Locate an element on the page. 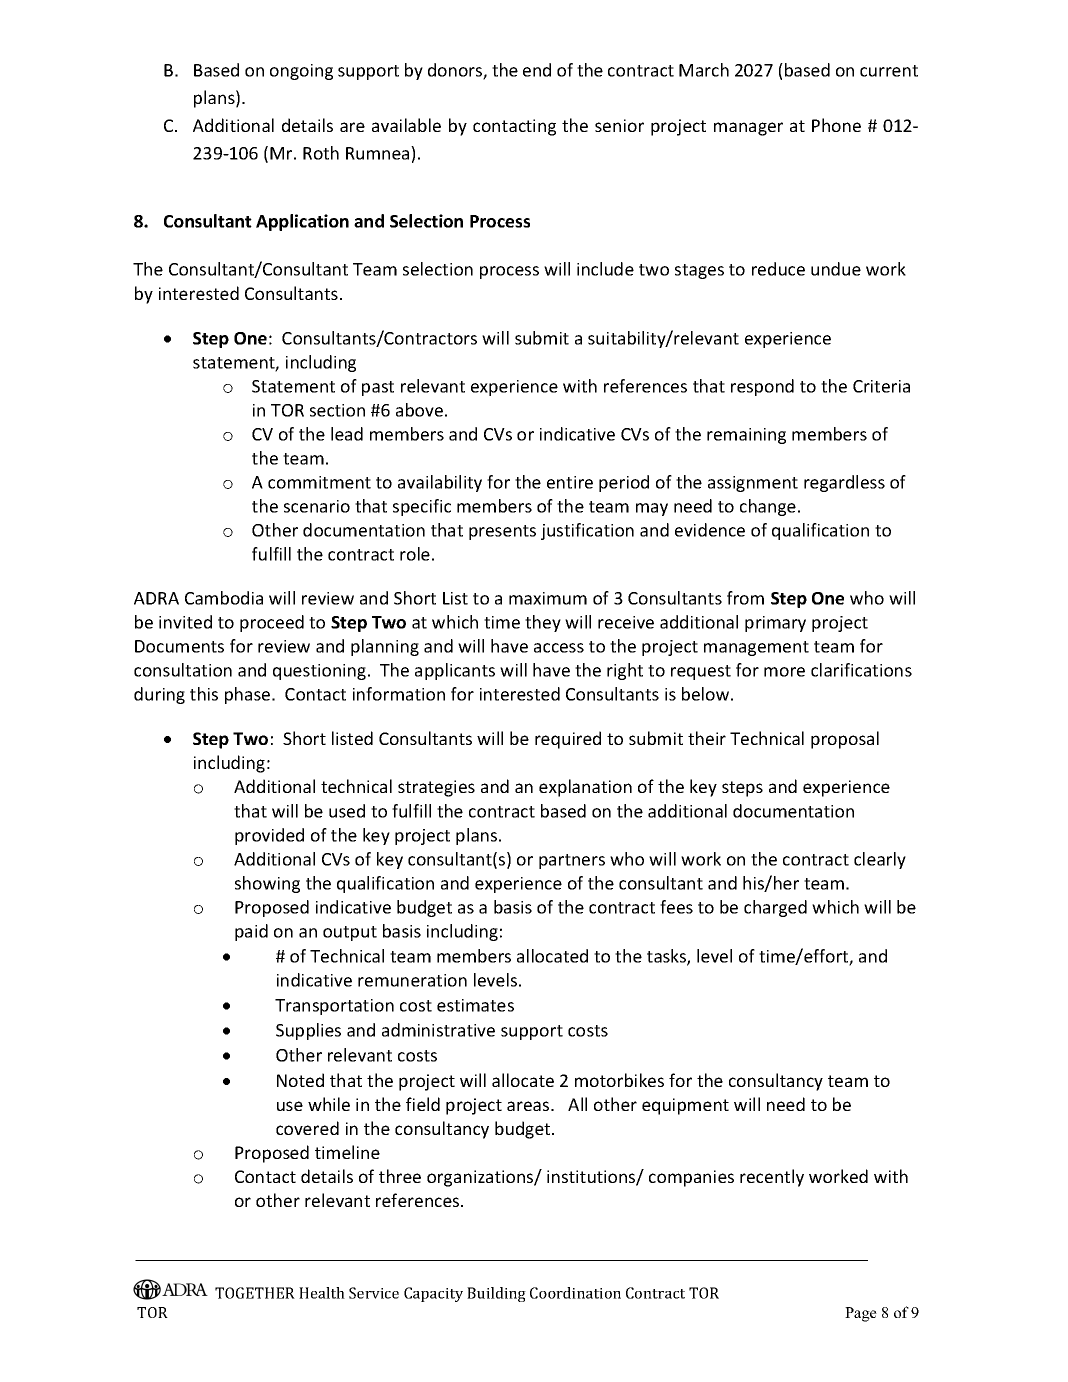 This document has height=1382, width=1068. end is located at coordinates (537, 70).
